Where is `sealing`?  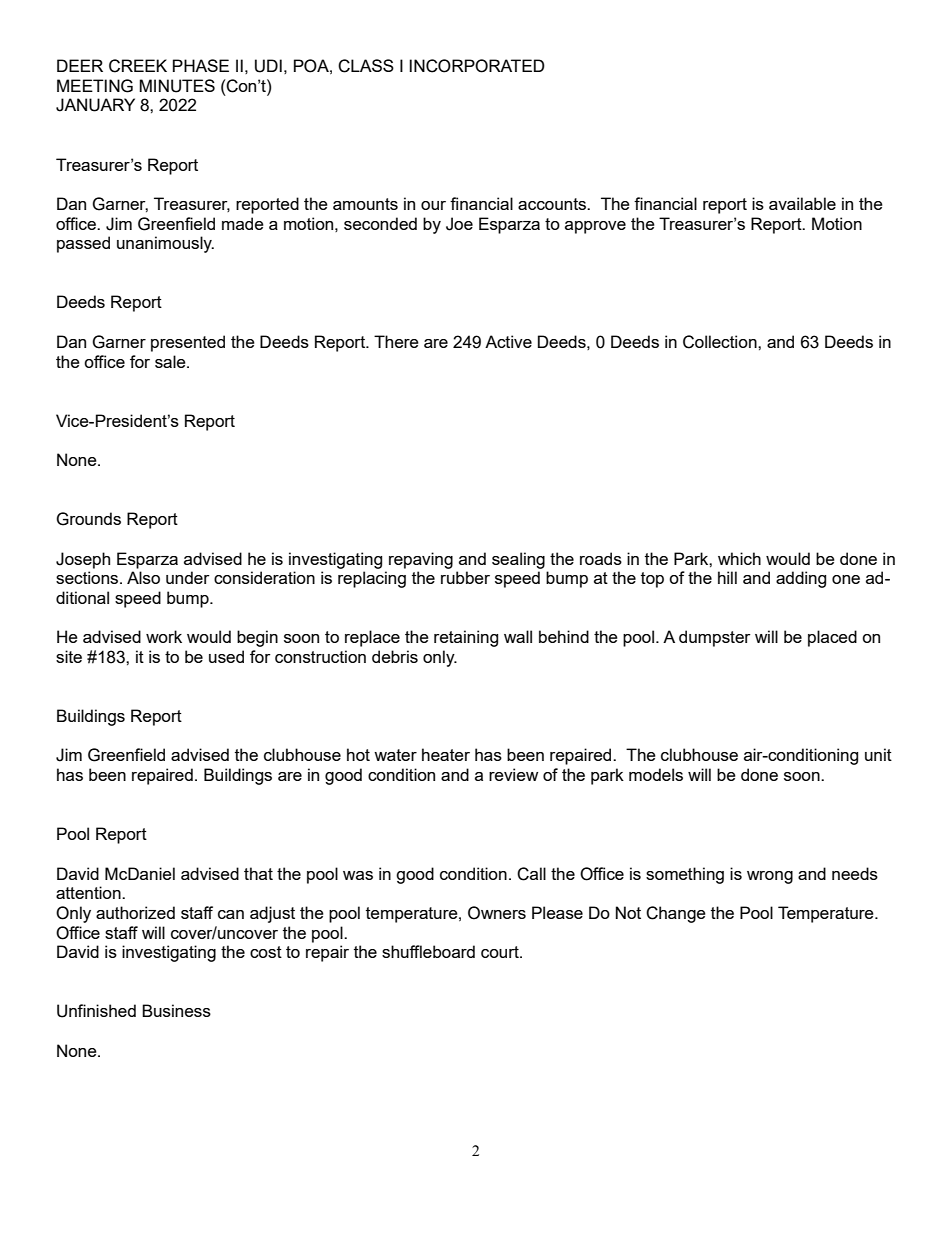
sealing is located at coordinates (518, 560).
